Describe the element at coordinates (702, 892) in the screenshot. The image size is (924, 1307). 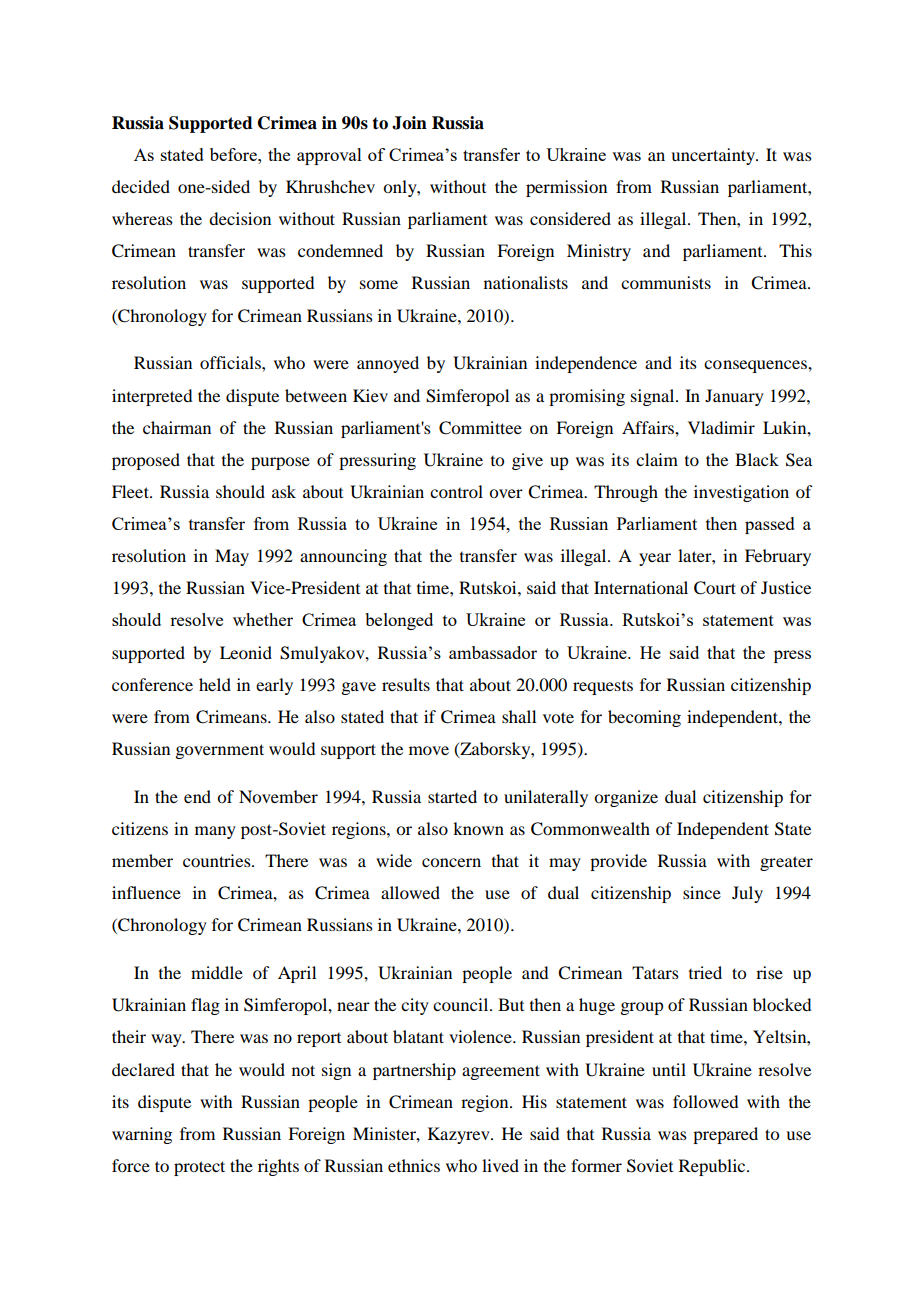
I see `since` at that location.
